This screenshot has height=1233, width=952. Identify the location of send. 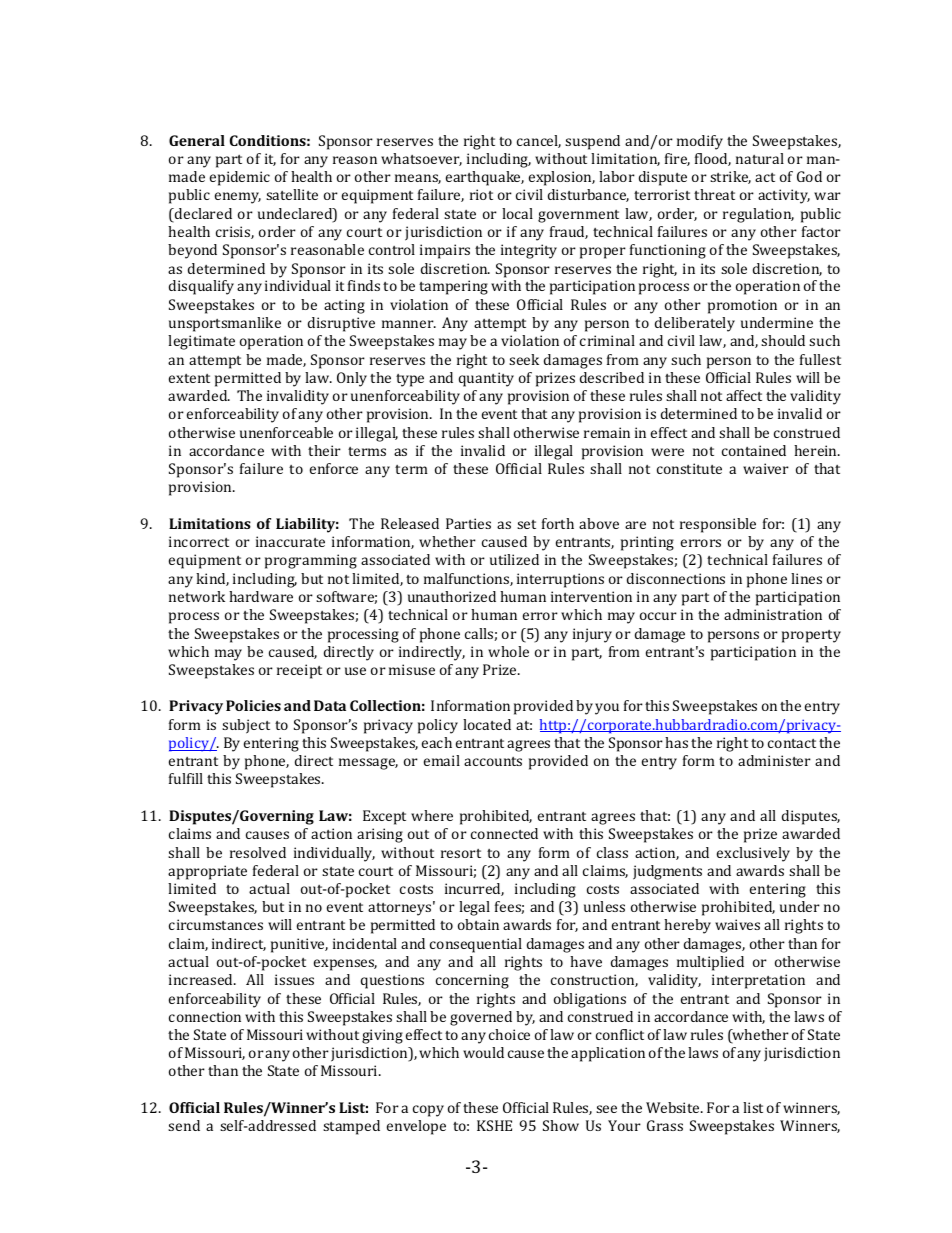
(184, 1125).
